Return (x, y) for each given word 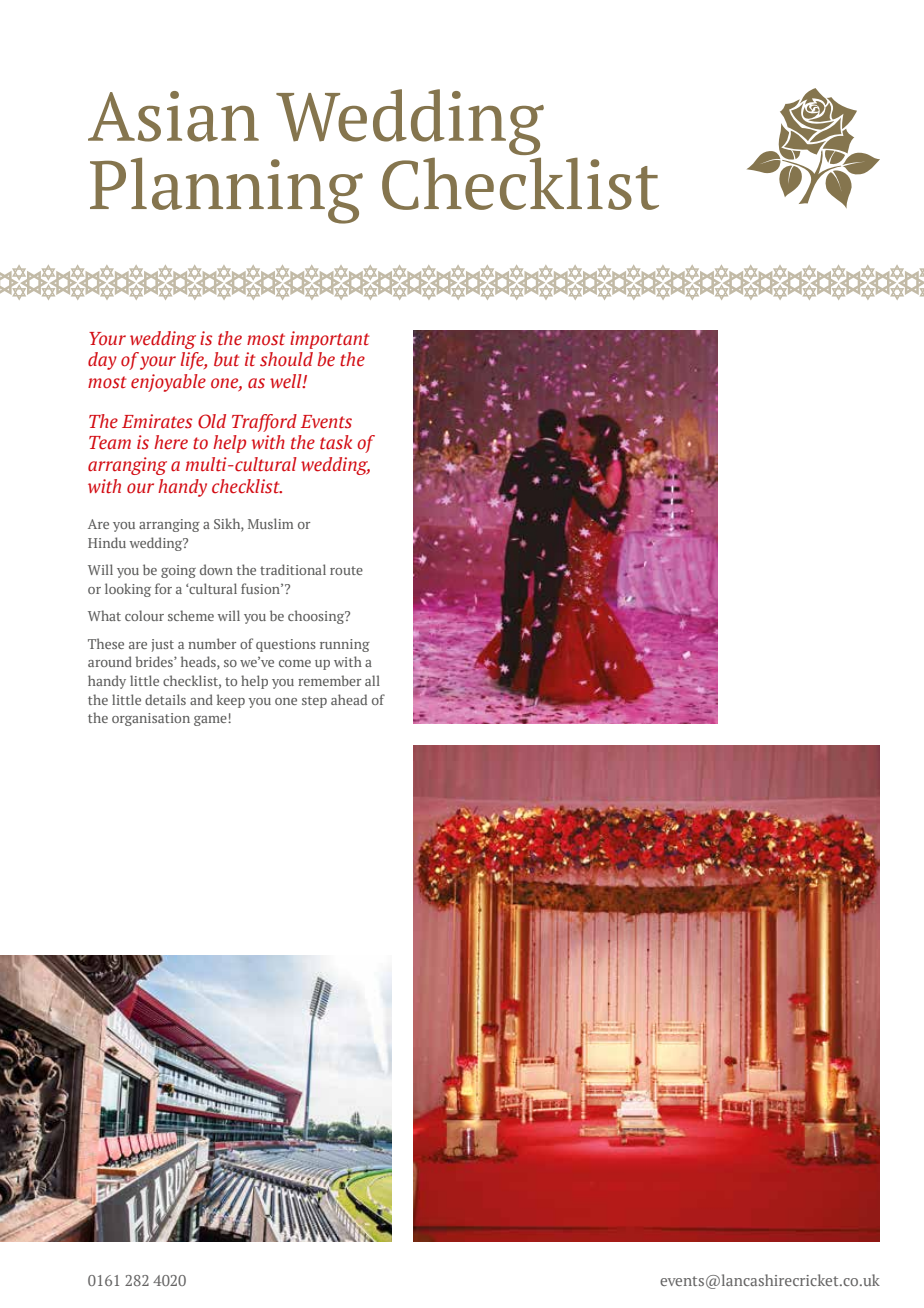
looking (128, 590)
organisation (151, 719)
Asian (173, 116)
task (336, 442)
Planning (226, 190)
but (227, 359)
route (346, 570)
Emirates (157, 421)
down (216, 569)
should (286, 359)
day (102, 361)
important (330, 340)
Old (212, 421)
